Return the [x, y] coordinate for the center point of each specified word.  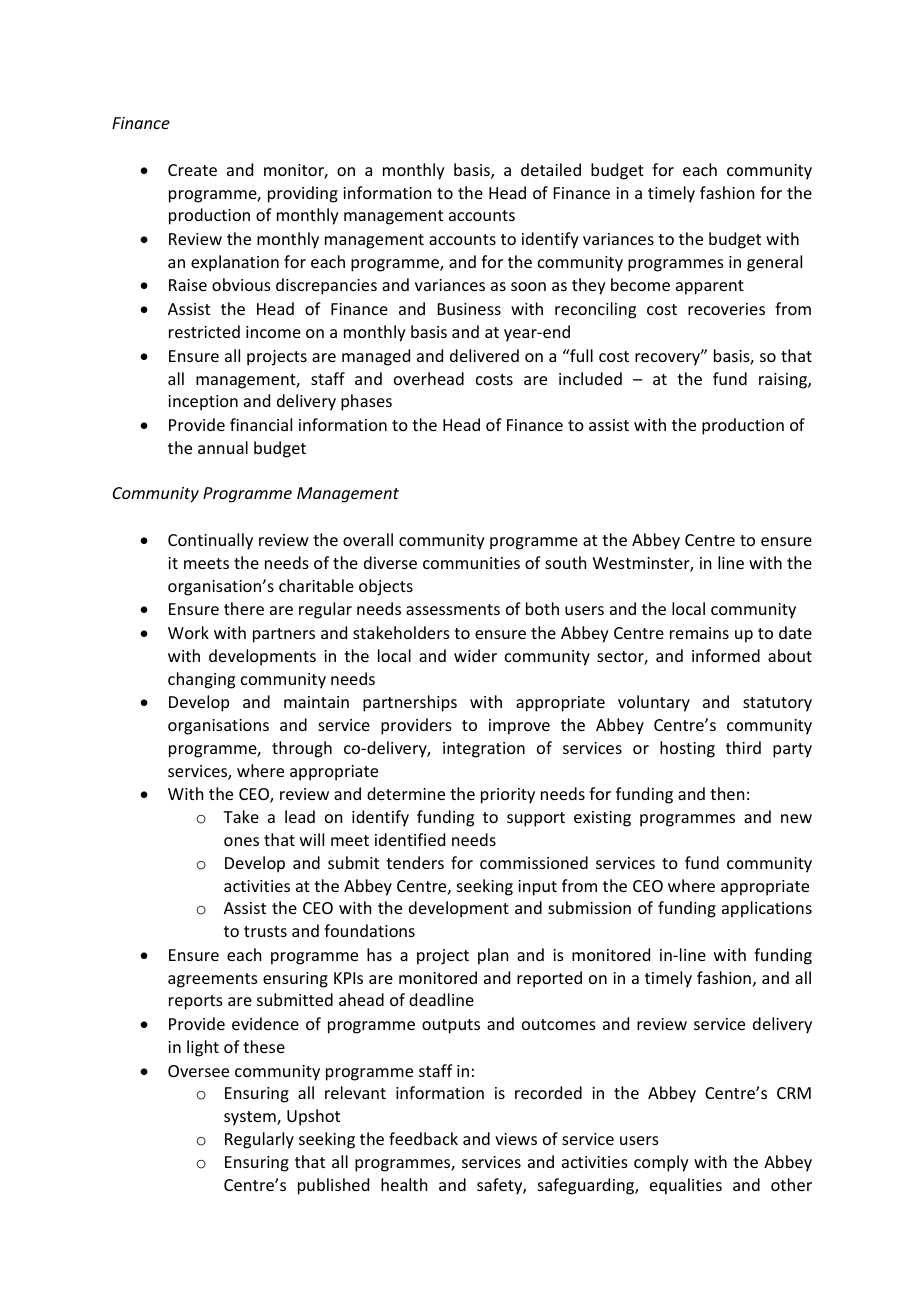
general [774, 263]
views [516, 1139]
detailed [551, 169]
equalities [686, 1186]
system [251, 1118]
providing [303, 194]
